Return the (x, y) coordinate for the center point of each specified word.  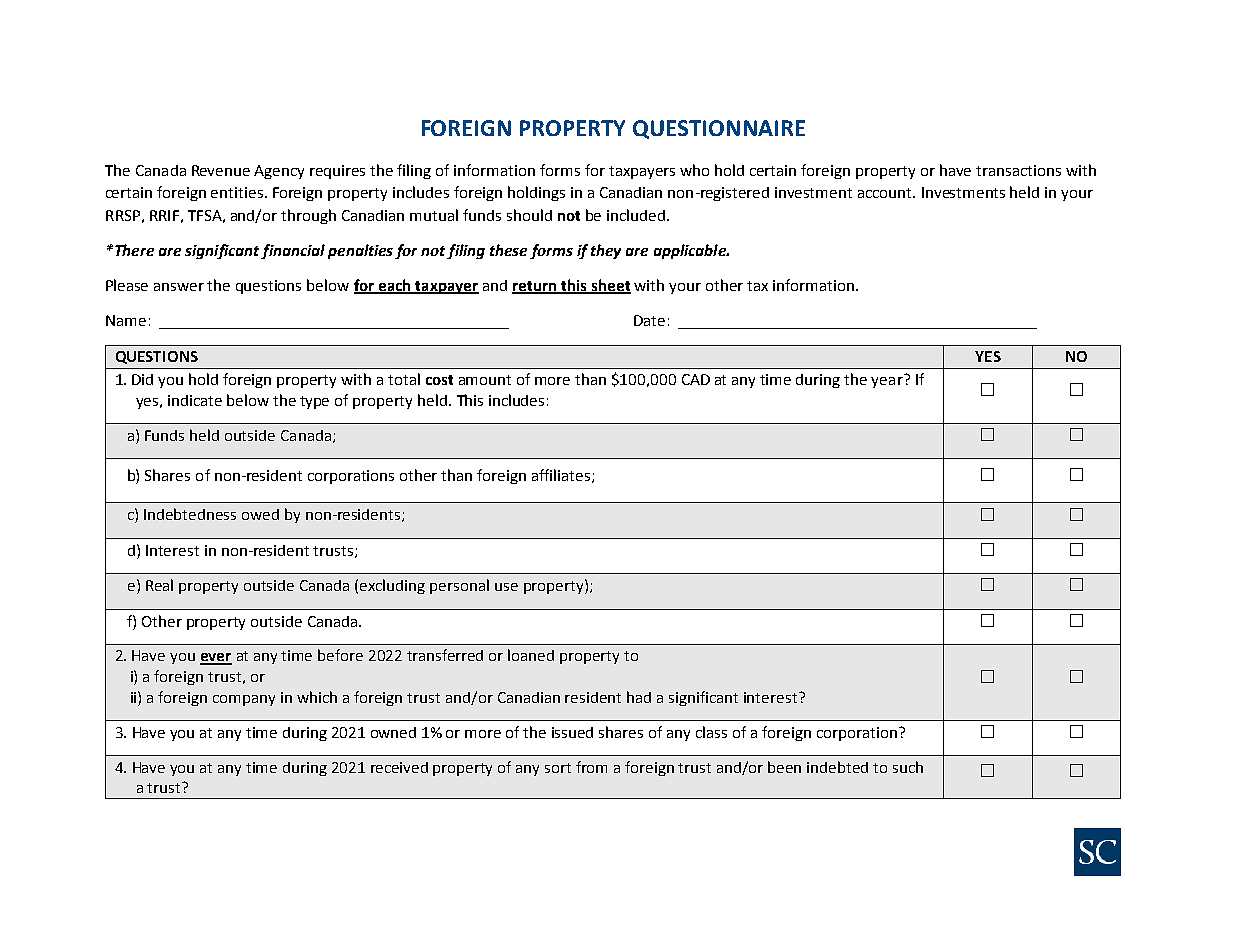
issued (572, 732)
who (694, 170)
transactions (1018, 170)
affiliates (562, 476)
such (908, 767)
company (244, 700)
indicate (195, 400)
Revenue (221, 170)
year (888, 381)
